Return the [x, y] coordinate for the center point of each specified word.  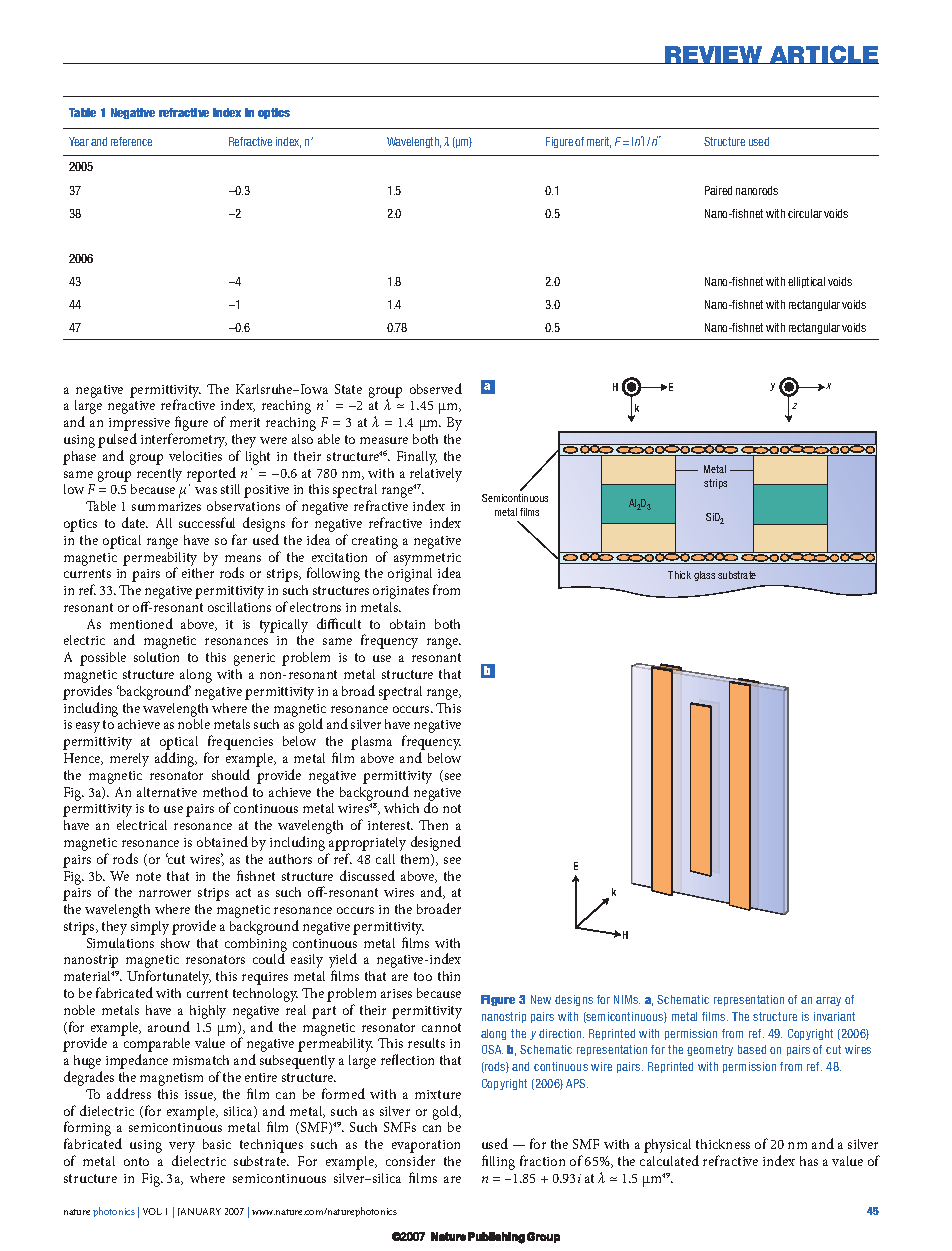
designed [436, 843]
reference [131, 141]
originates [401, 592]
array [828, 1001]
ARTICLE [823, 54]
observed [436, 388]
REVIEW [714, 55]
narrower [165, 893]
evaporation [426, 1148]
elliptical [806, 282]
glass [704, 576]
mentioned [141, 623]
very [182, 1149]
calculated [669, 1160]
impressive [140, 426]
